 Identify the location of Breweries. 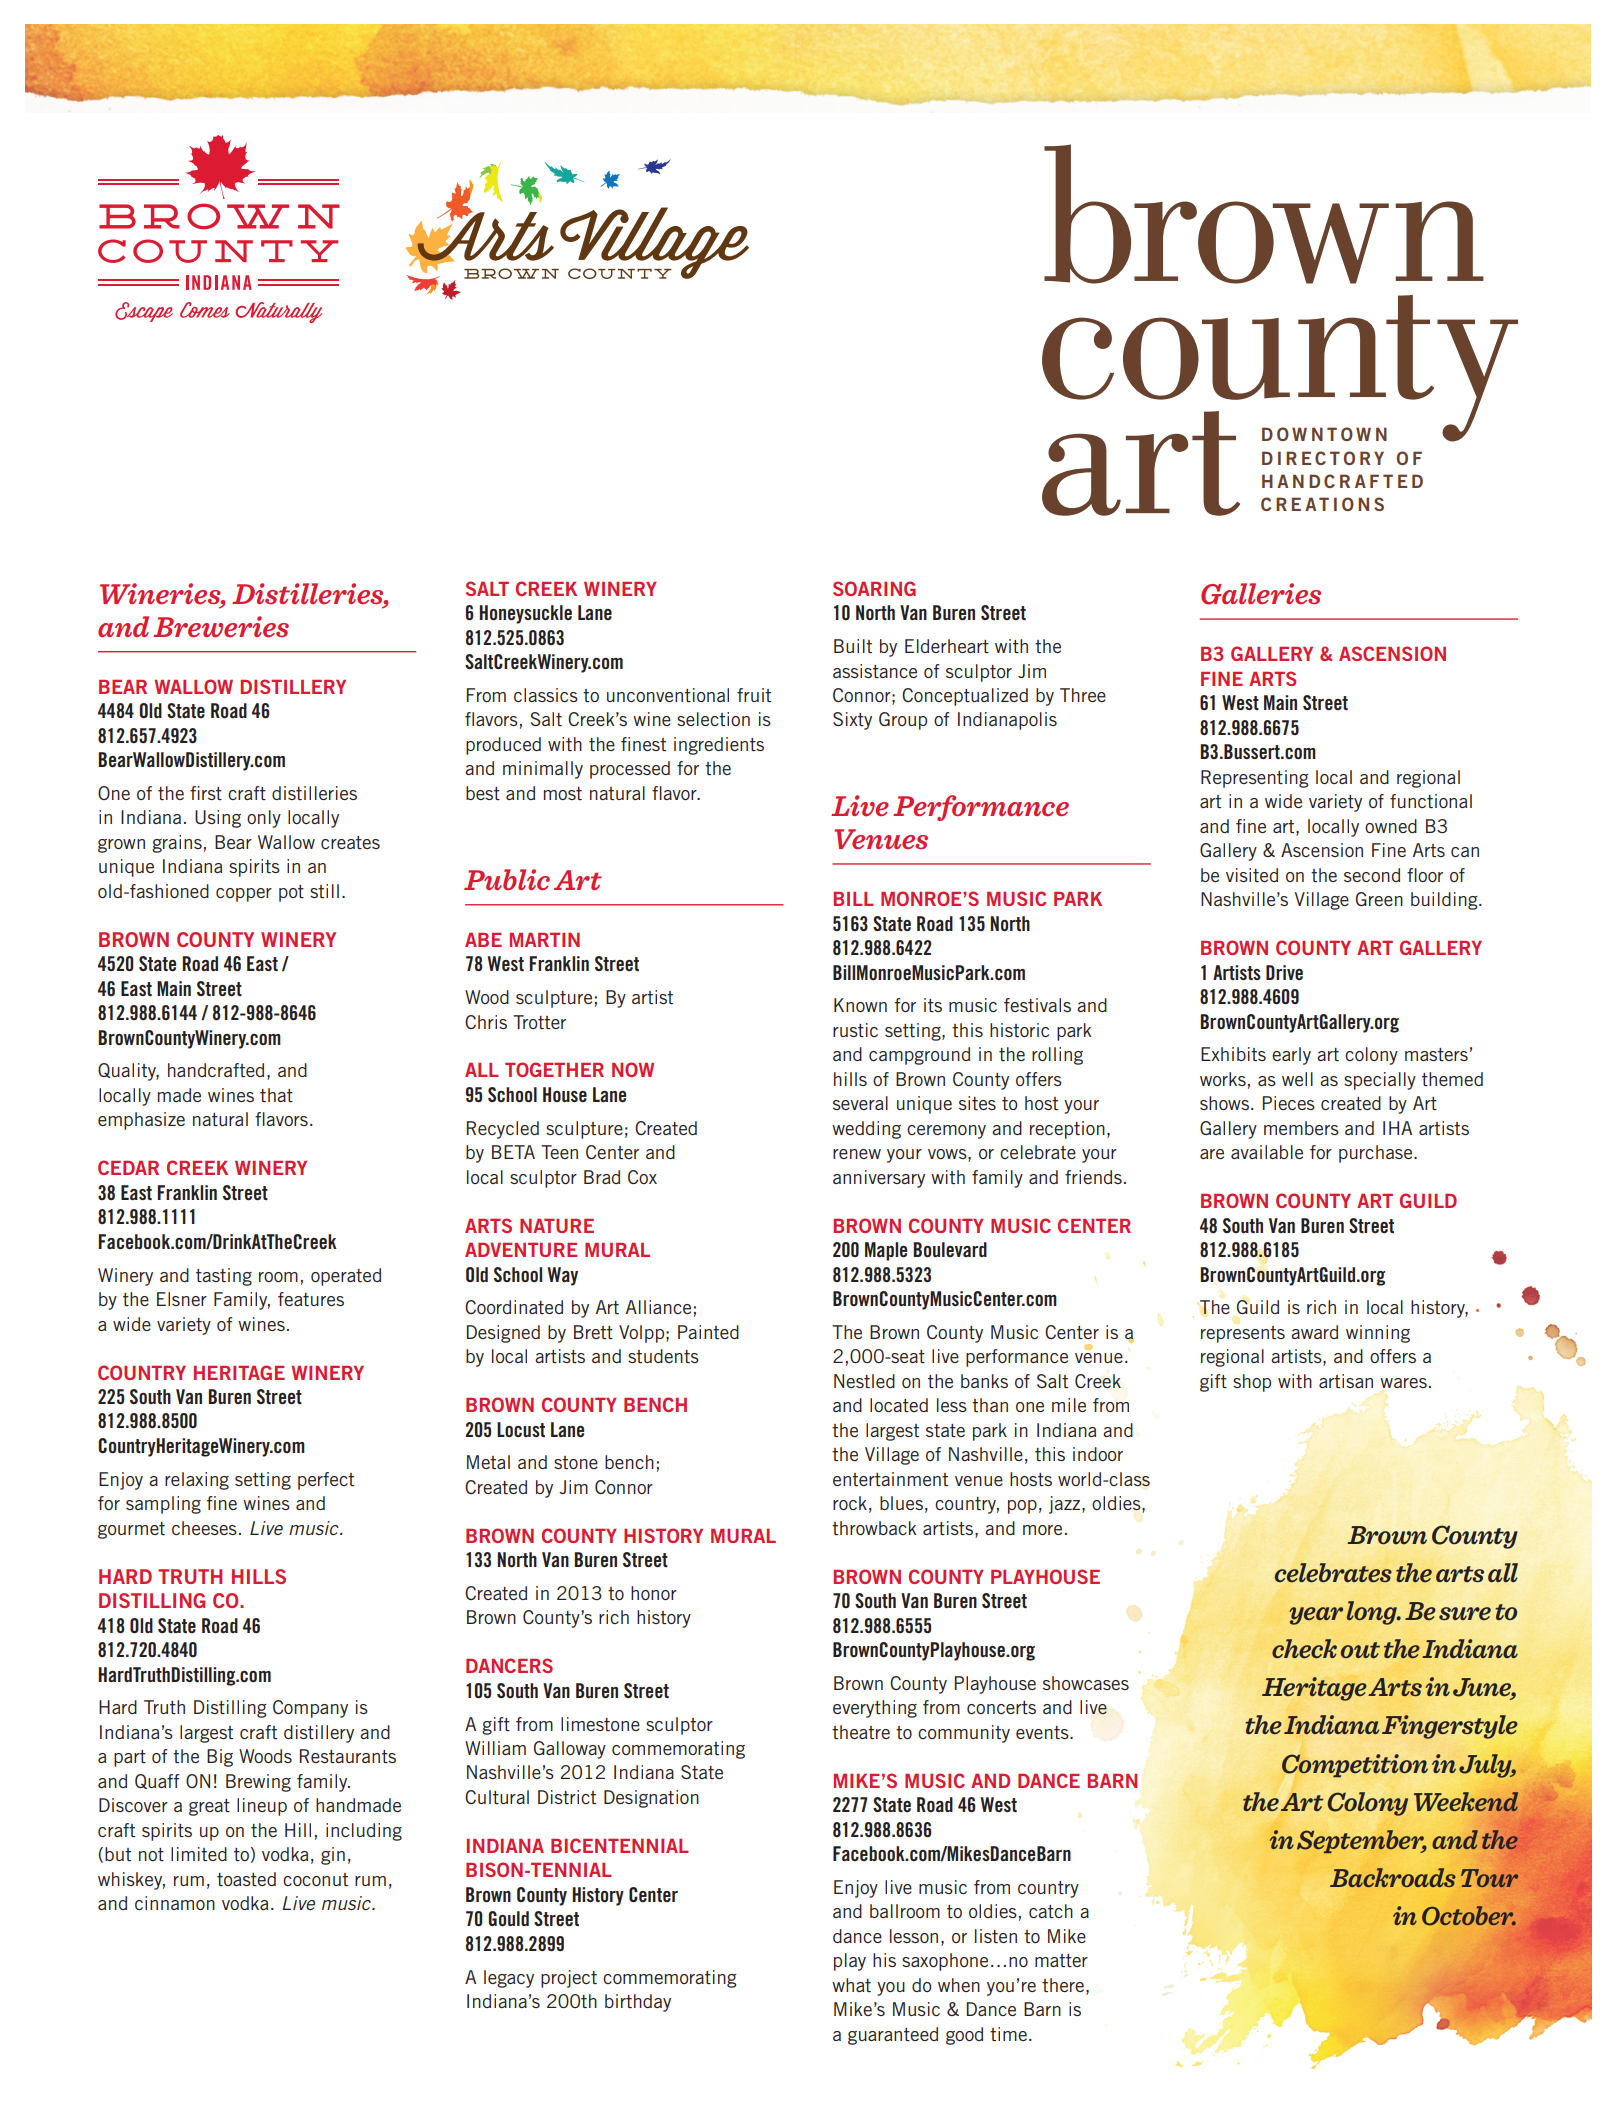
(221, 627).
